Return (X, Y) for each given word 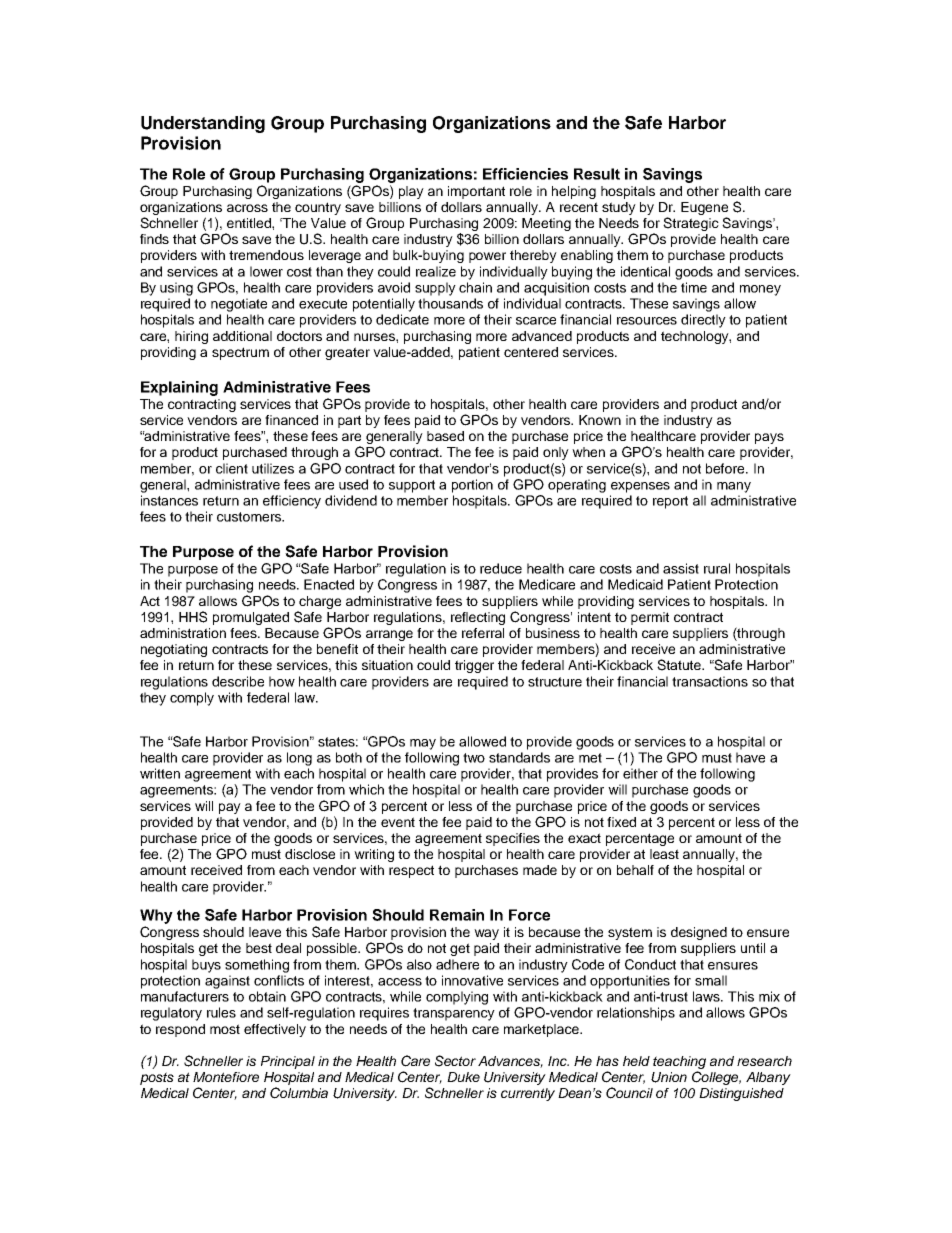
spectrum (240, 353)
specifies (513, 839)
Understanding (203, 124)
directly (703, 321)
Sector (455, 1061)
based (445, 436)
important (476, 192)
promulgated (251, 618)
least (664, 854)
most (225, 1029)
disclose (310, 854)
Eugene (704, 208)
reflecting (478, 618)
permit (650, 618)
